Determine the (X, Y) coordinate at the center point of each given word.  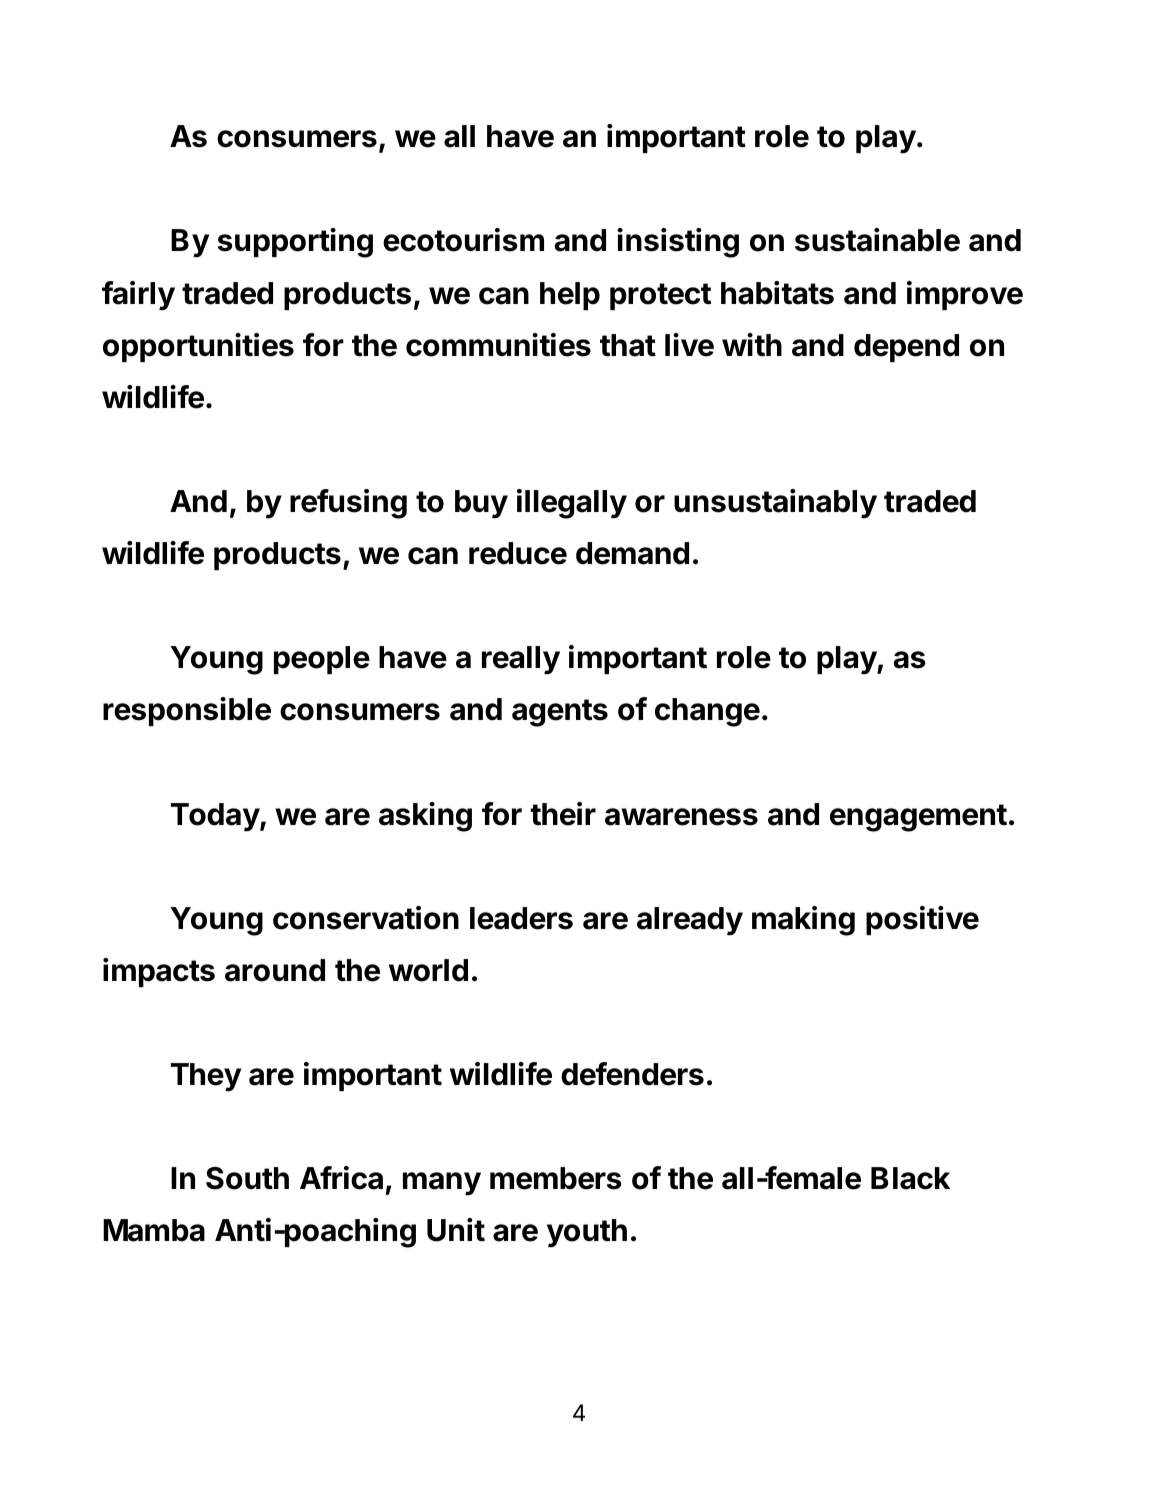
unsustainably (775, 504)
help (570, 296)
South (247, 1178)
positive (922, 920)
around (275, 970)
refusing (348, 504)
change (707, 712)
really (521, 660)
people (322, 660)
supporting (295, 243)
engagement (918, 818)
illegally (572, 504)
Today (216, 817)
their (563, 814)
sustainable (877, 240)
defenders (632, 1074)
